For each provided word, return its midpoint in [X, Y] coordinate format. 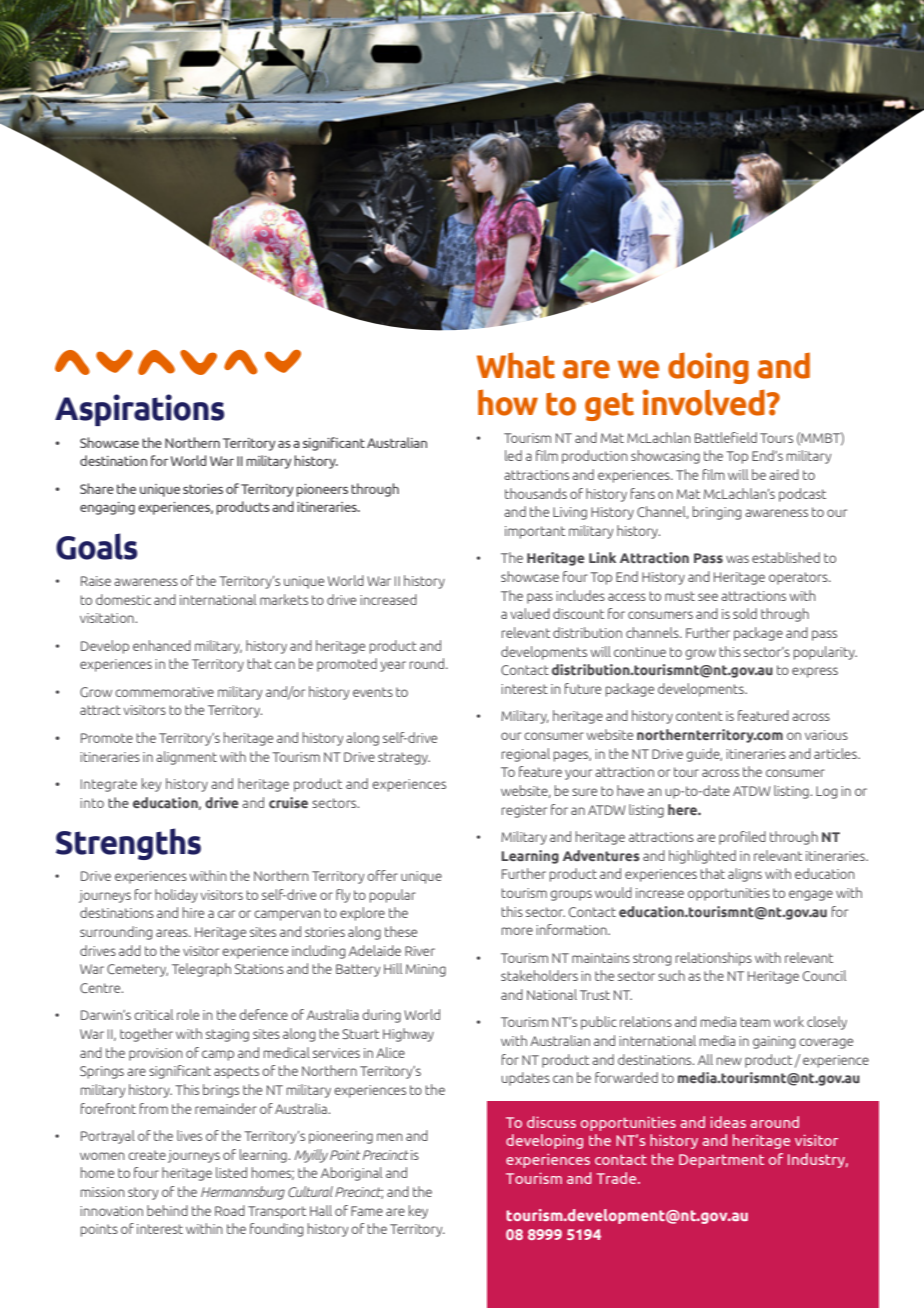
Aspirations [139, 410]
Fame [367, 1211]
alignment [186, 758]
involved [705, 402]
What [516, 365]
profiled [742, 838]
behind [167, 1210]
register [524, 811]
